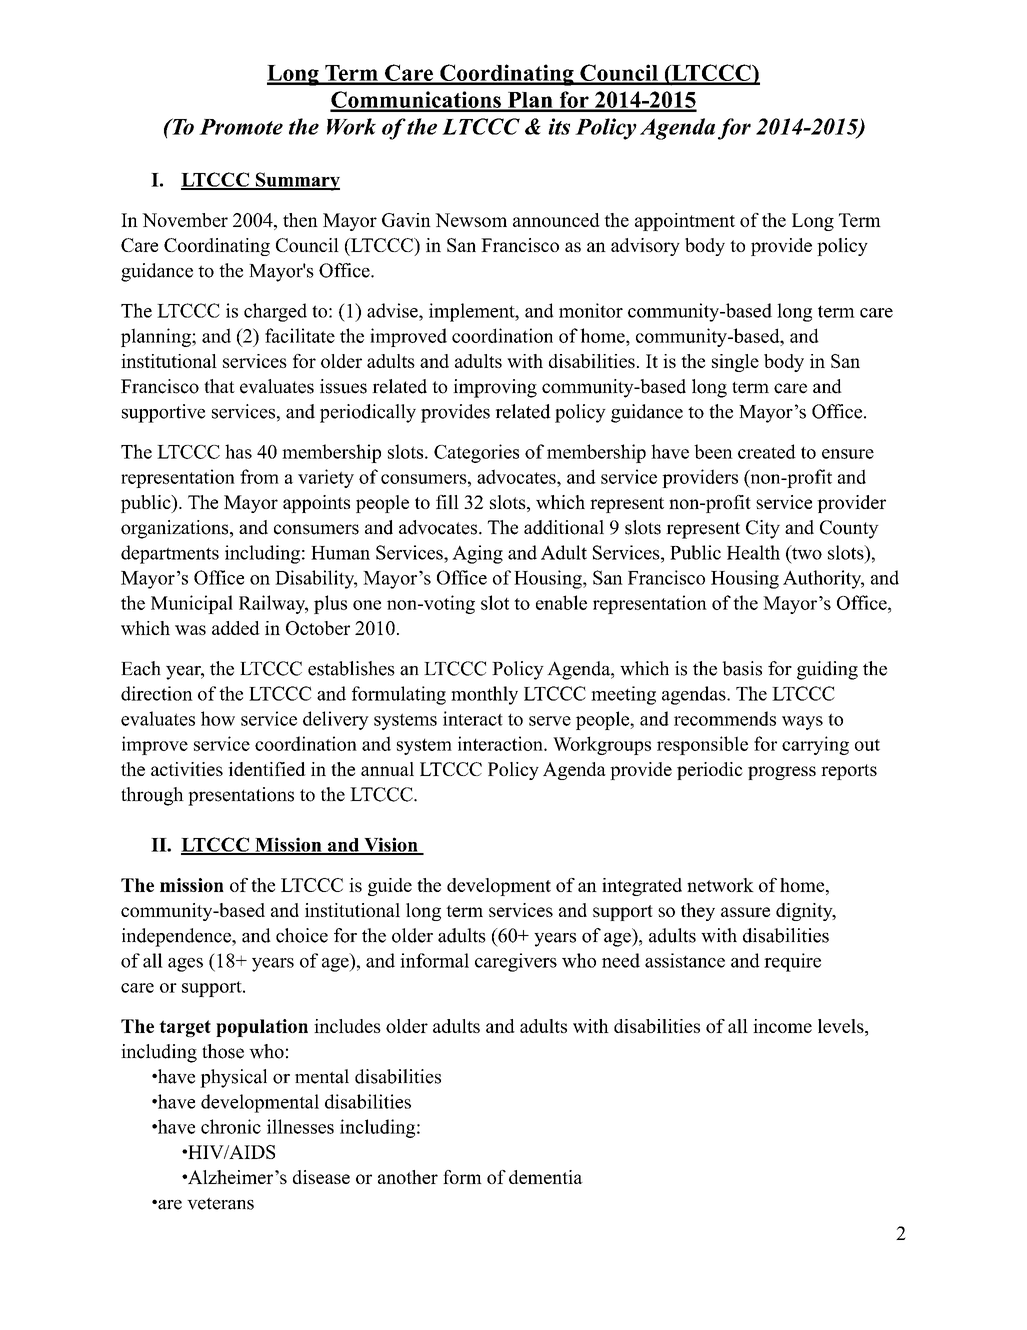  I want to click on veterans, so click(220, 1203).
